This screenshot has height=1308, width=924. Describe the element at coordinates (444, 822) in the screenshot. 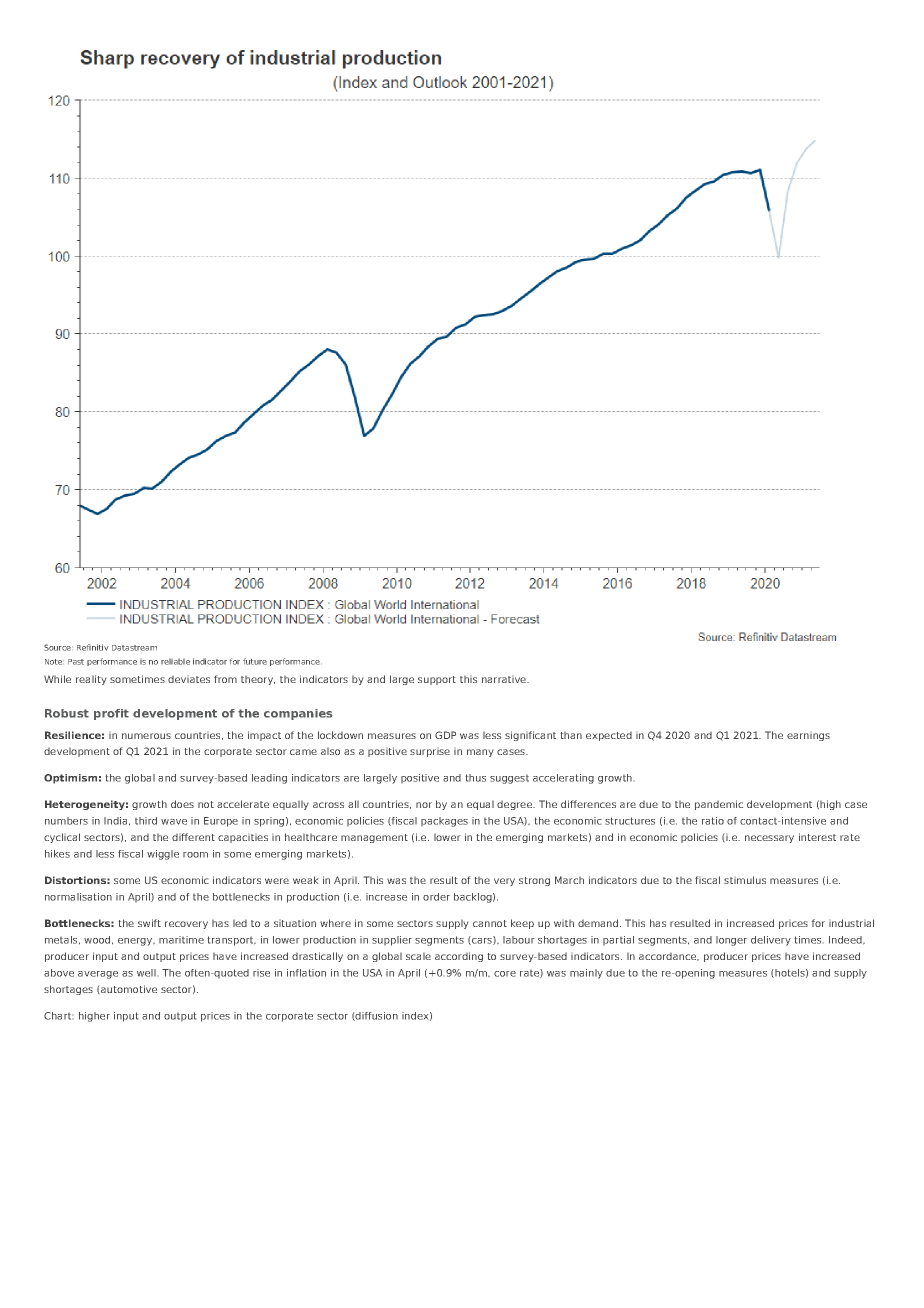

I see `packages` at that location.
